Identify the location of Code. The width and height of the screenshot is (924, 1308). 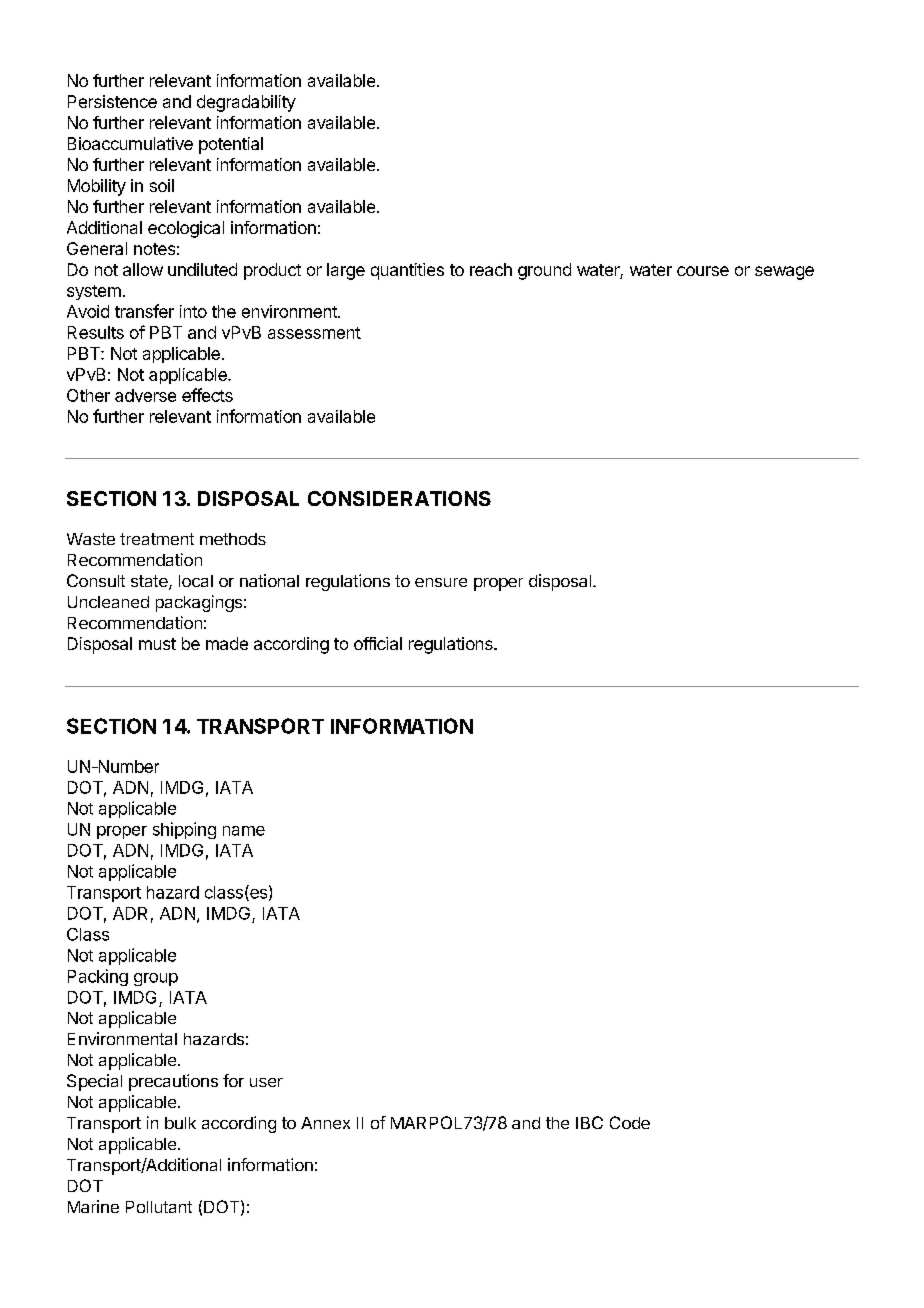
(630, 1122).
